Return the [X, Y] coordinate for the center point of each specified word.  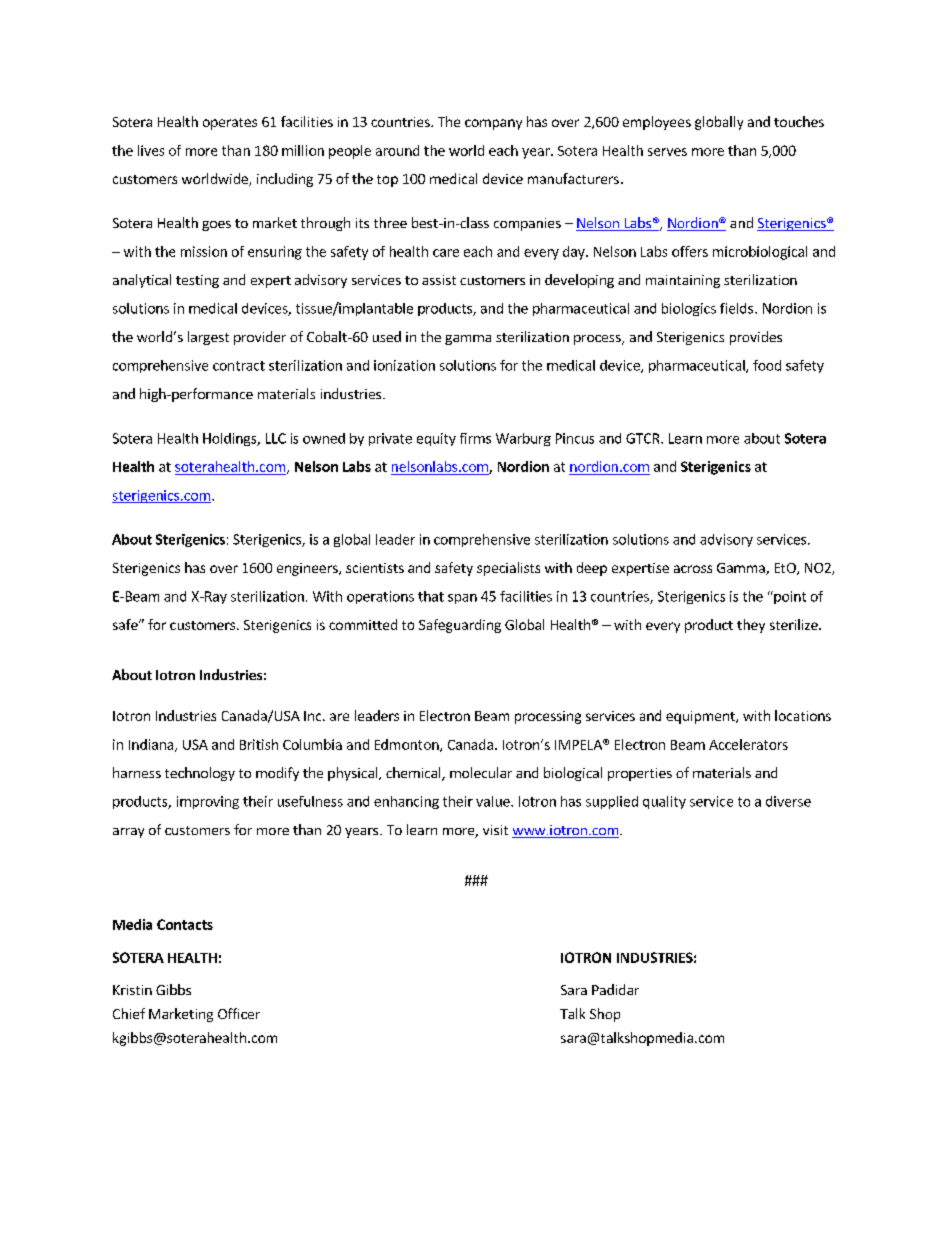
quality [664, 802]
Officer [239, 1013]
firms [475, 438]
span [462, 599]
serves [667, 152]
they [751, 626]
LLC [276, 438]
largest [208, 338]
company [493, 124]
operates [230, 124]
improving [208, 802]
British [259, 744]
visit [495, 830]
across [693, 569]
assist [439, 280]
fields [736, 308]
